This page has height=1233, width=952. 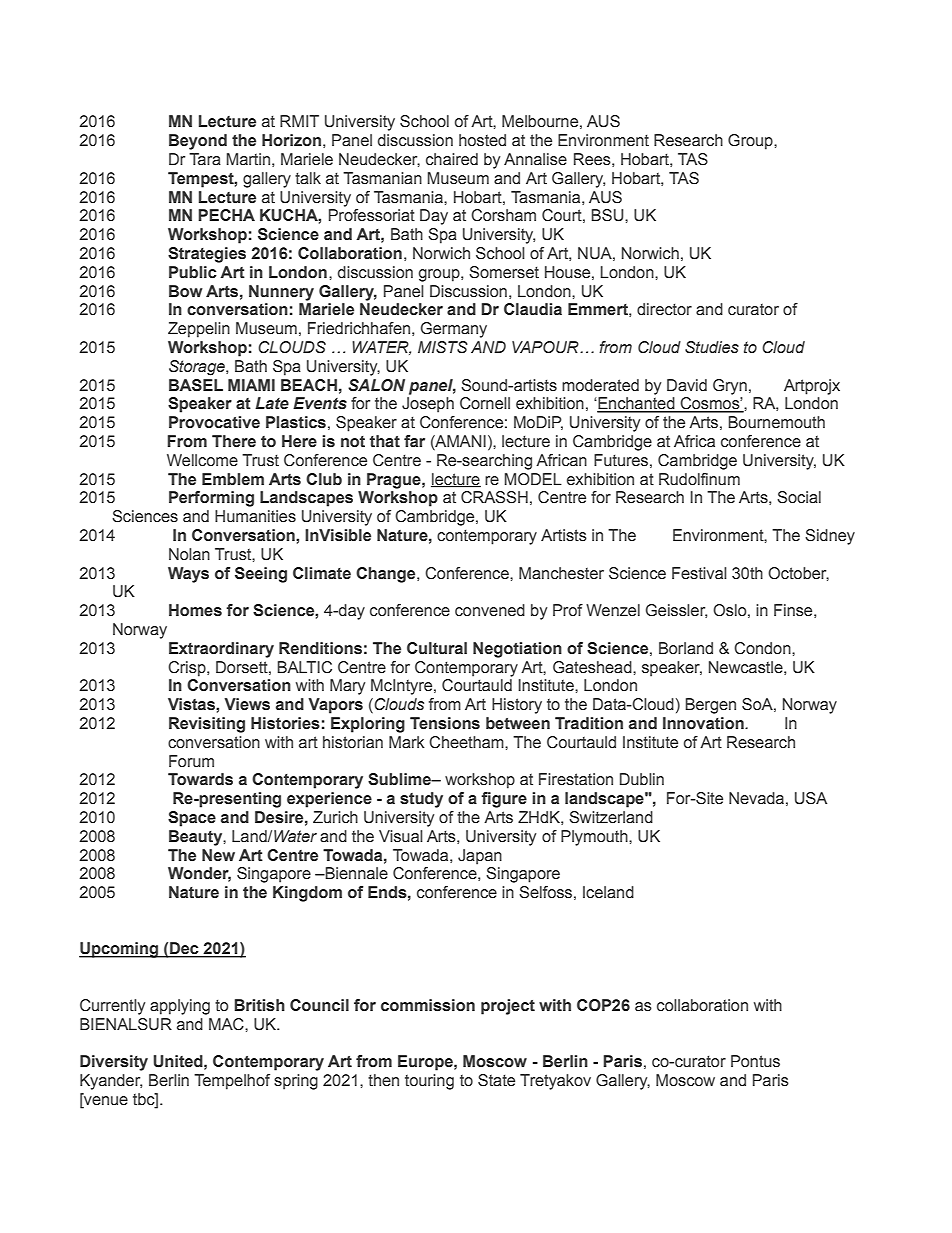 What do you see at coordinates (227, 1024) in the page?
I see `MAC` at bounding box center [227, 1024].
